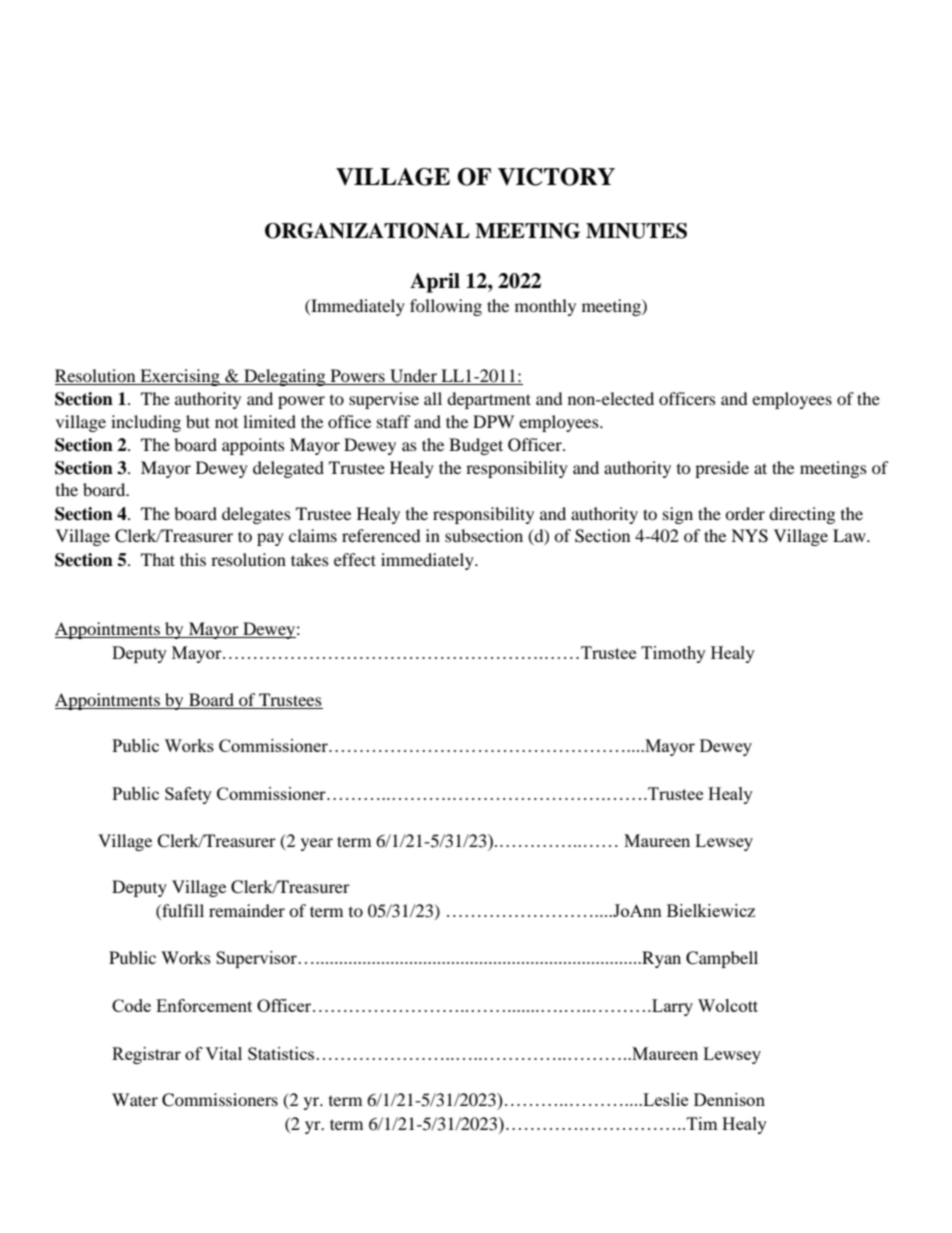 Image resolution: width=952 pixels, height=1233 pixels. What do you see at coordinates (745, 513) in the page?
I see `order` at bounding box center [745, 513].
